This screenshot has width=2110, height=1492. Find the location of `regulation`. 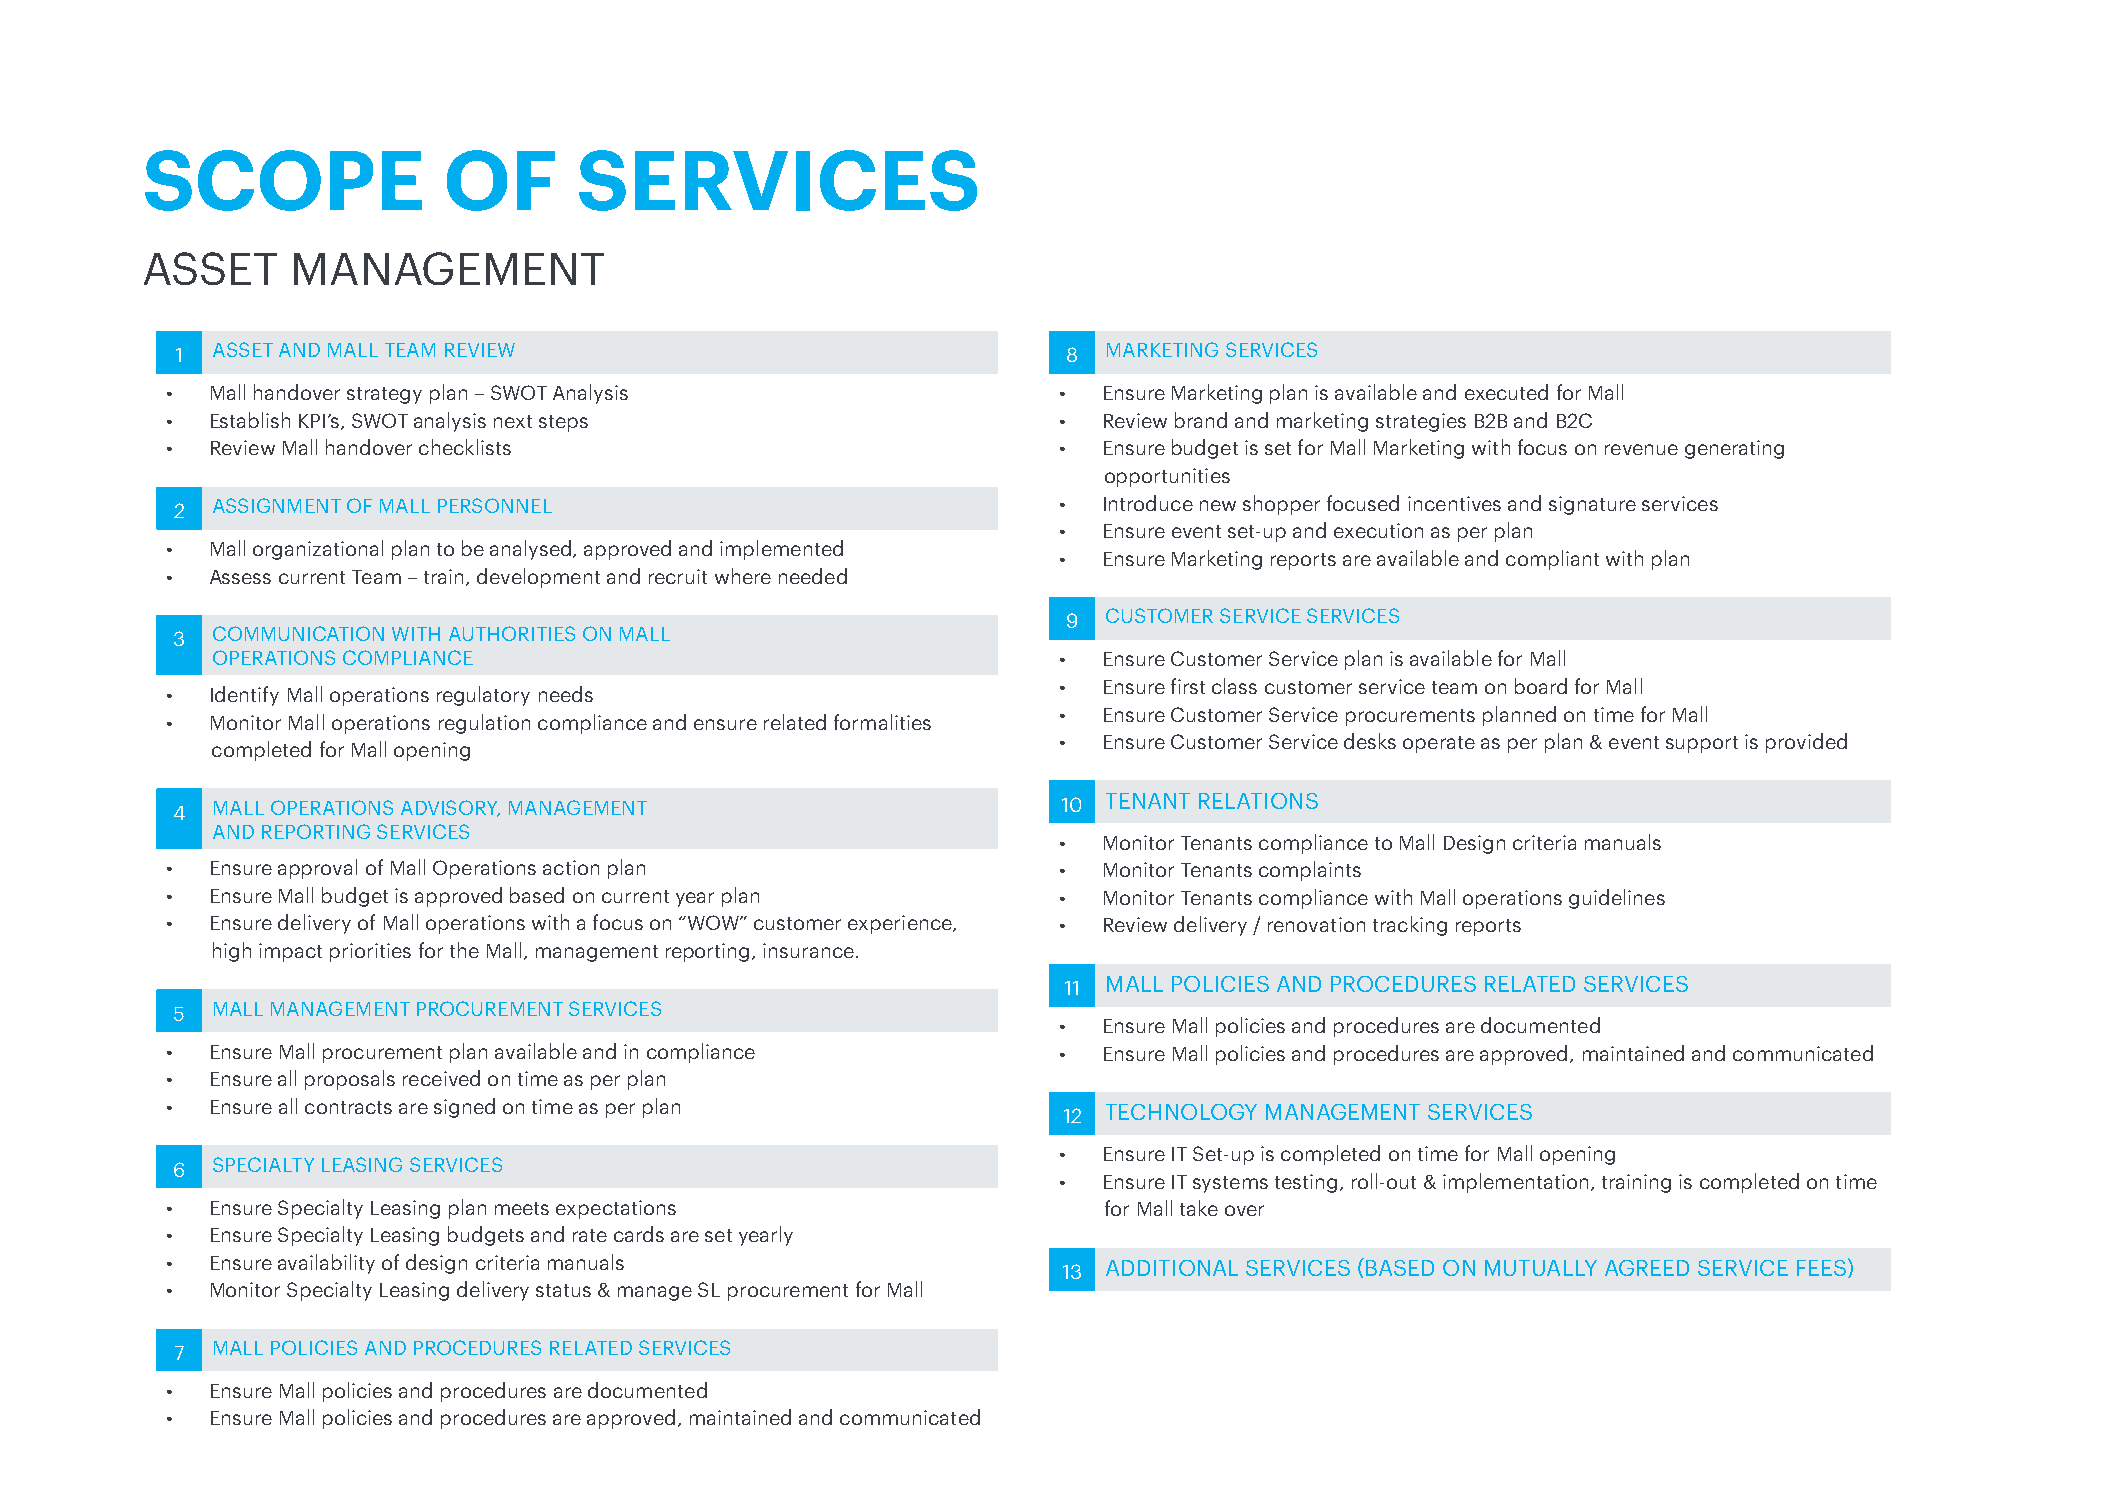

regulation is located at coordinates (484, 724).
